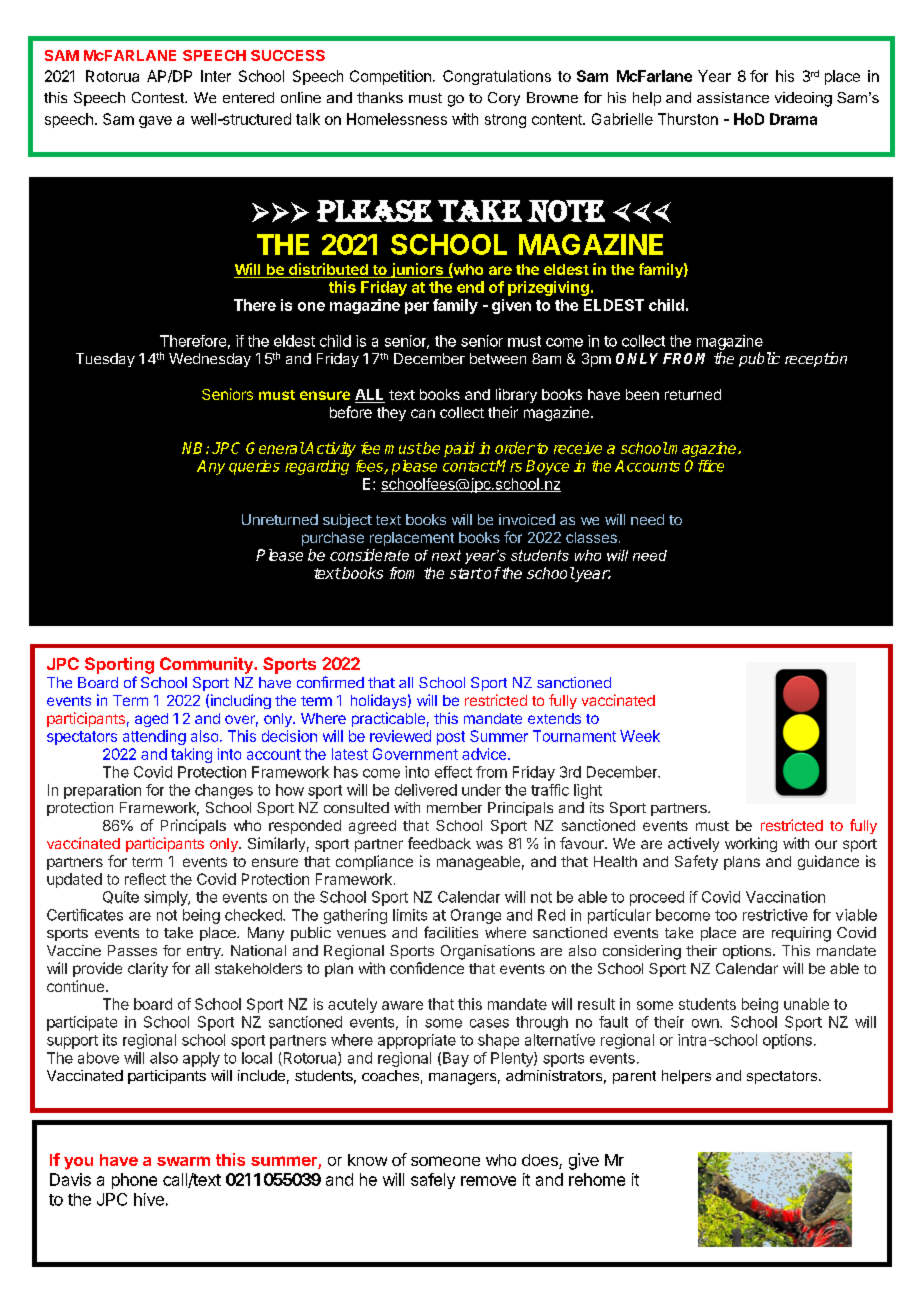 The image size is (924, 1308). I want to click on swarm, so click(183, 1161).
